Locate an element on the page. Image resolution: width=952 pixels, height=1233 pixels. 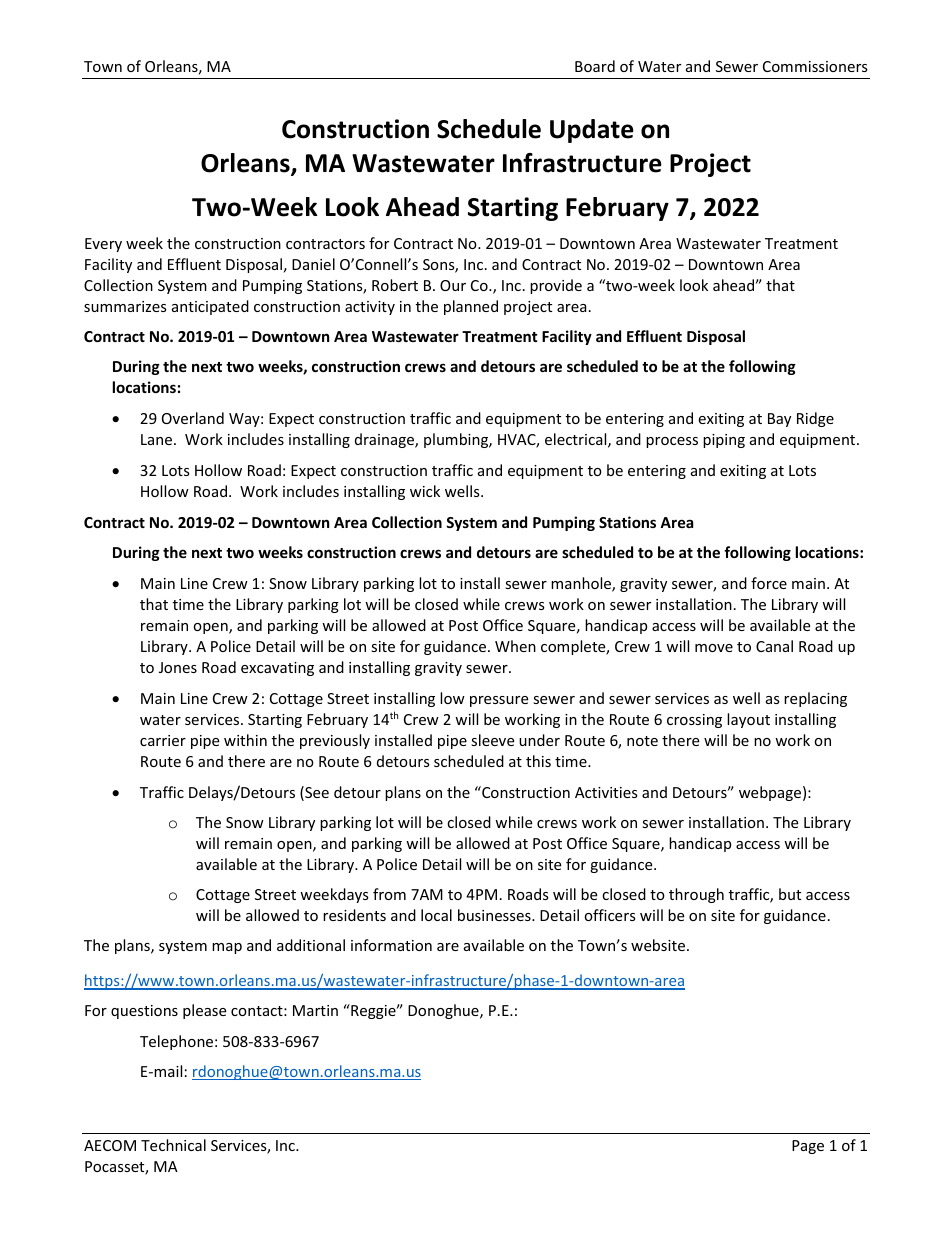
piping is located at coordinates (724, 441).
